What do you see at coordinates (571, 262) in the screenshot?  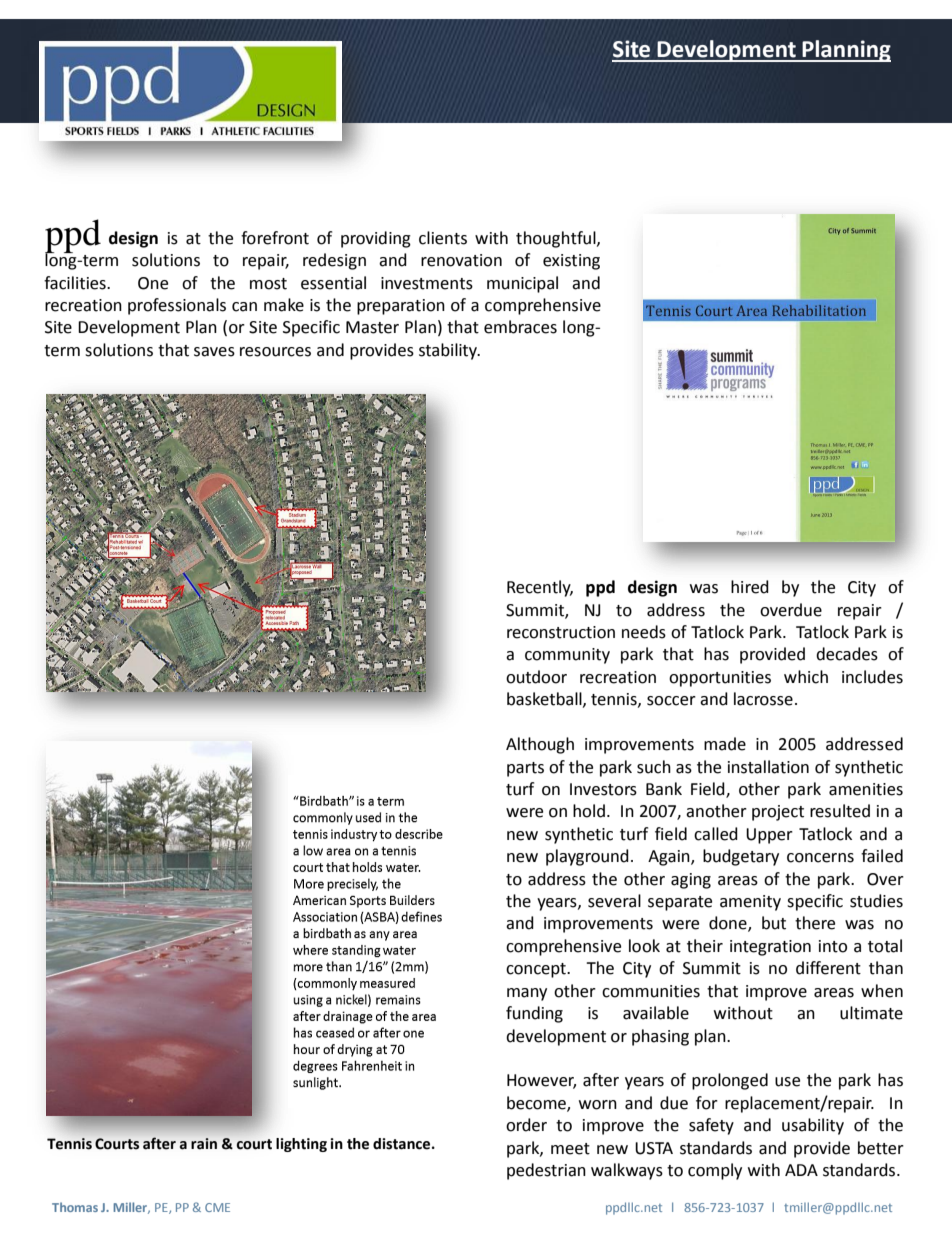 I see `existing` at bounding box center [571, 262].
